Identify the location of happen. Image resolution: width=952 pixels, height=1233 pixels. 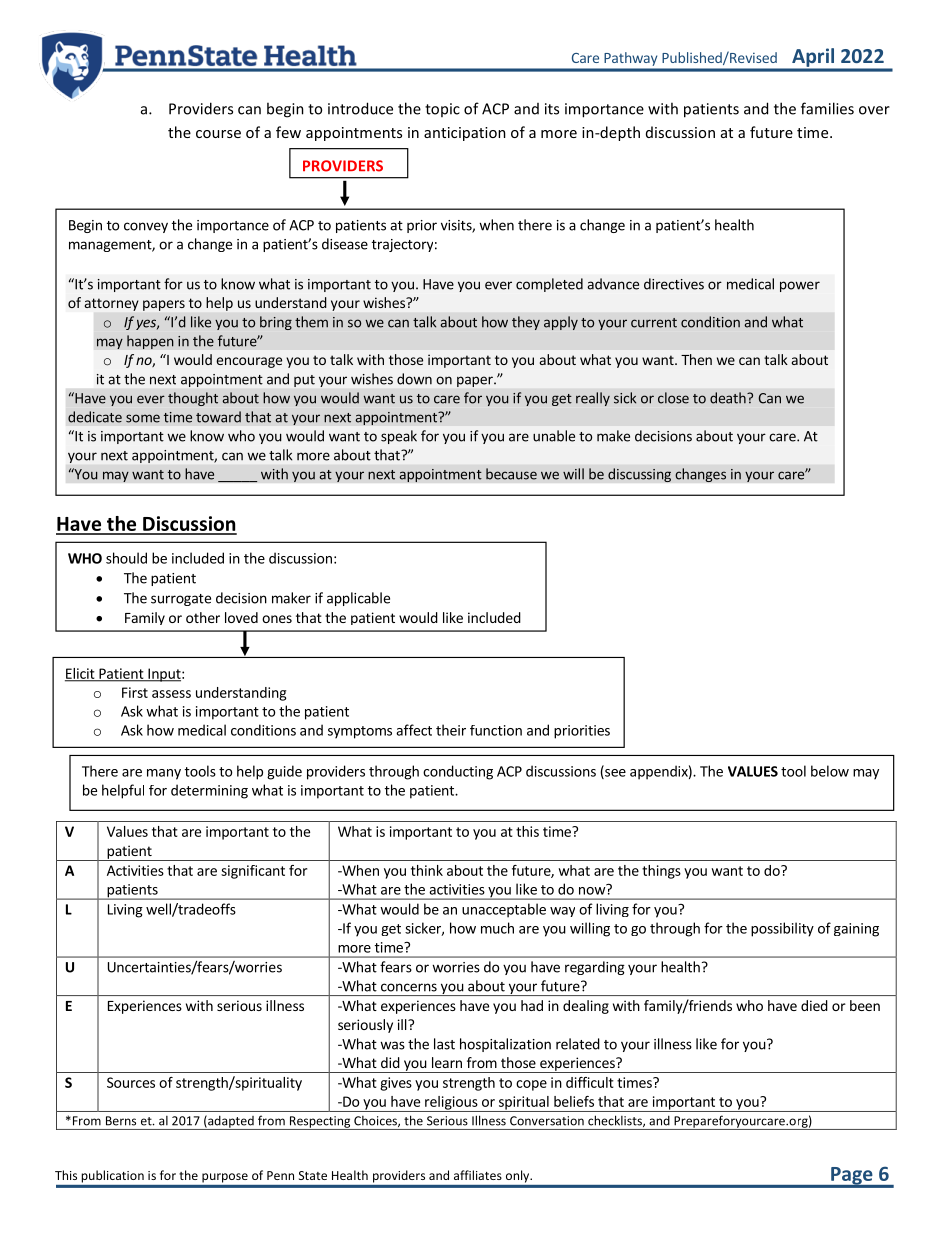
(150, 342).
